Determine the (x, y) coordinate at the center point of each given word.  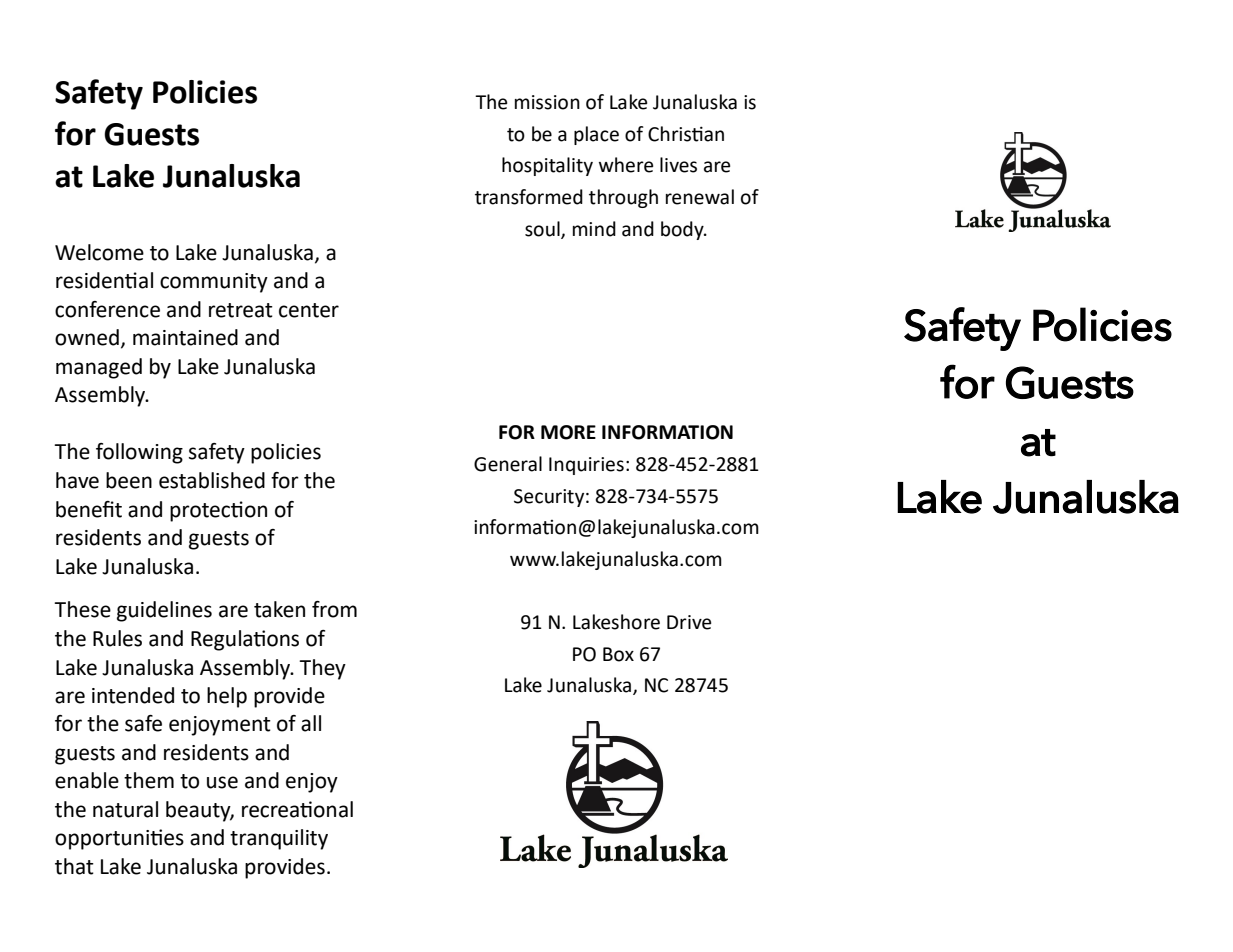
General (508, 464)
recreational (297, 809)
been (129, 480)
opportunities (119, 839)
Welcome (99, 252)
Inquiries (586, 466)
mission (547, 102)
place (596, 135)
